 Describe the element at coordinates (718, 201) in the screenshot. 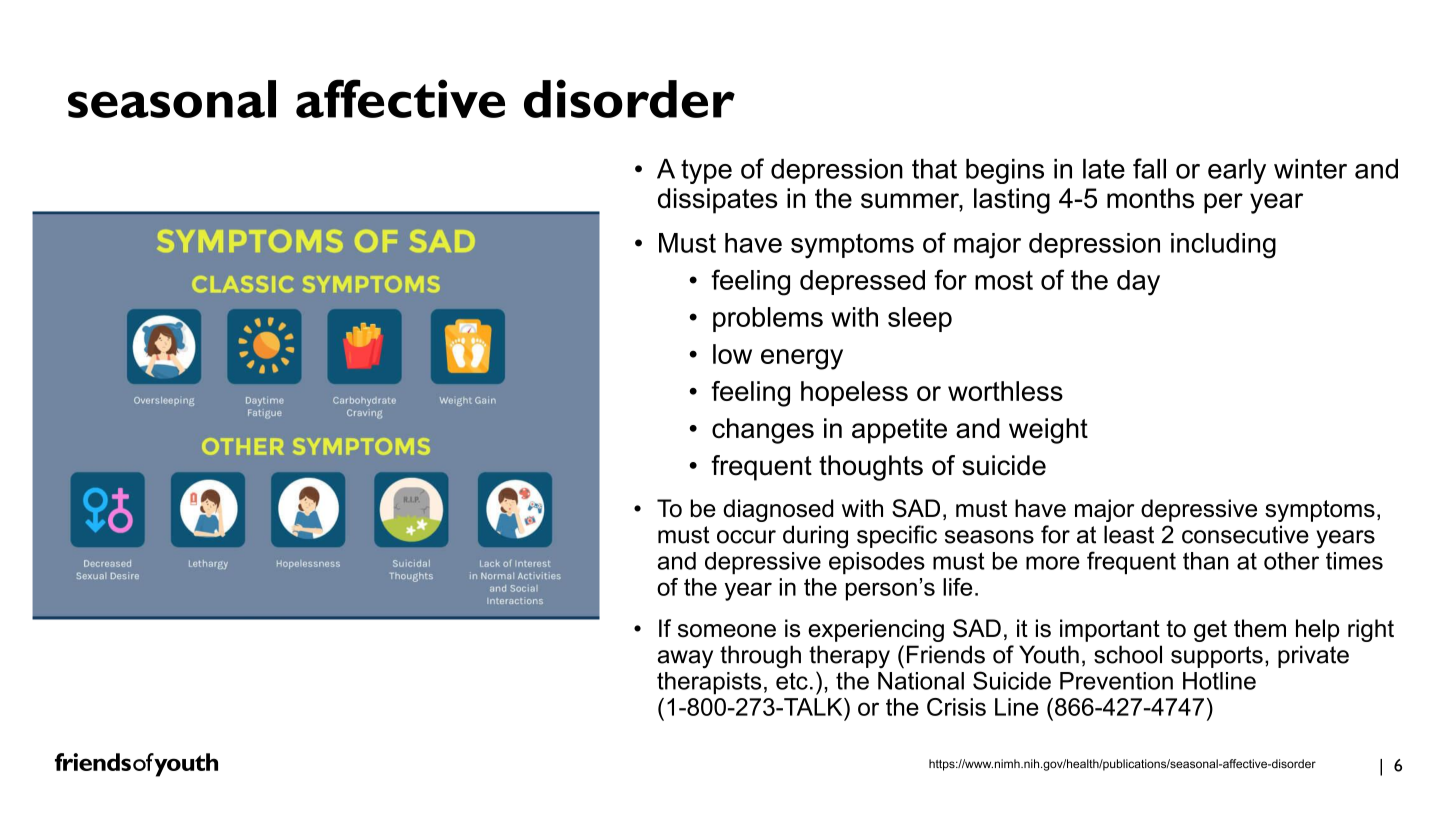

I see `dissipates` at that location.
